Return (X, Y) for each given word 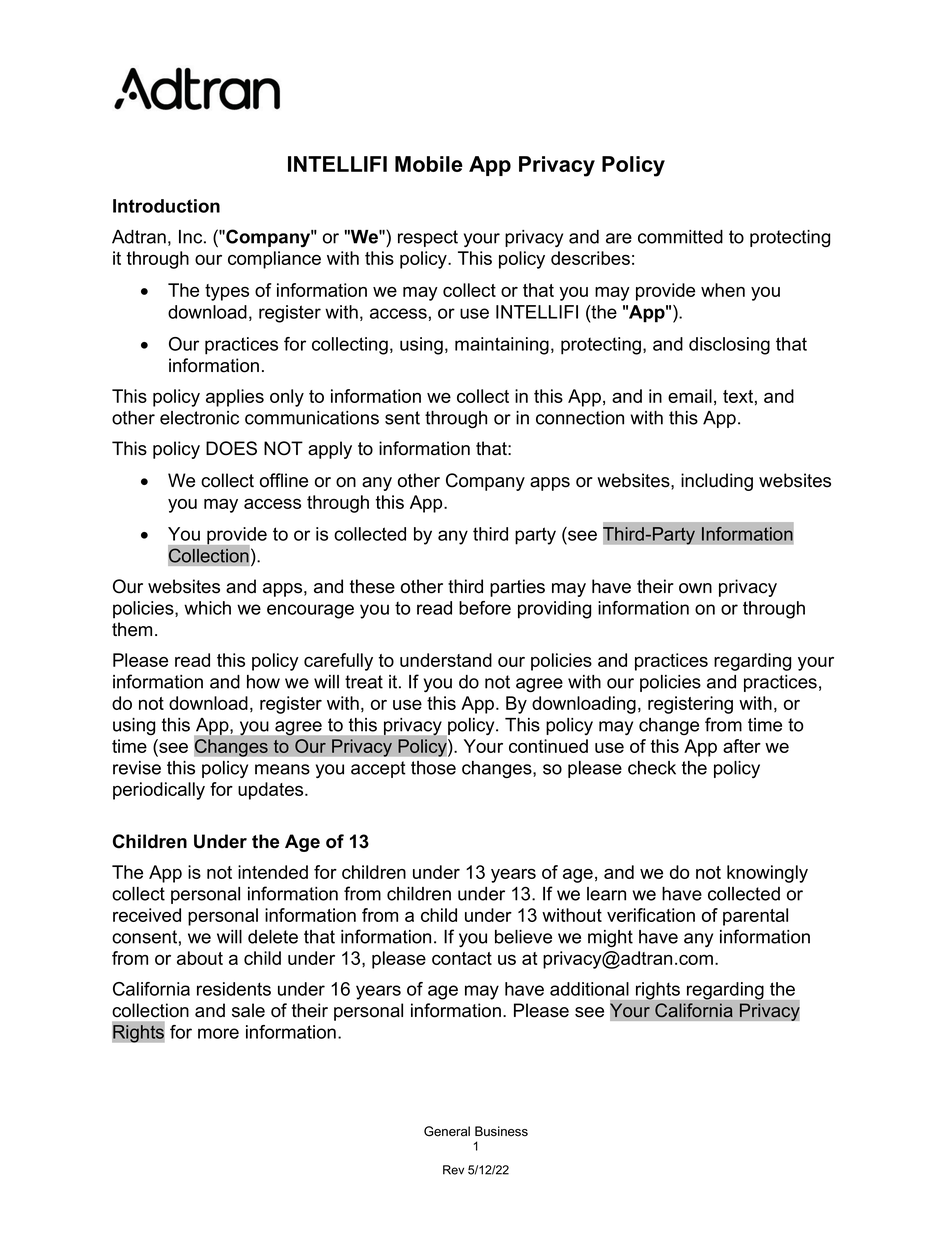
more (218, 1033)
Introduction (166, 206)
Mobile (429, 164)
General (447, 1131)
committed (680, 237)
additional (589, 989)
